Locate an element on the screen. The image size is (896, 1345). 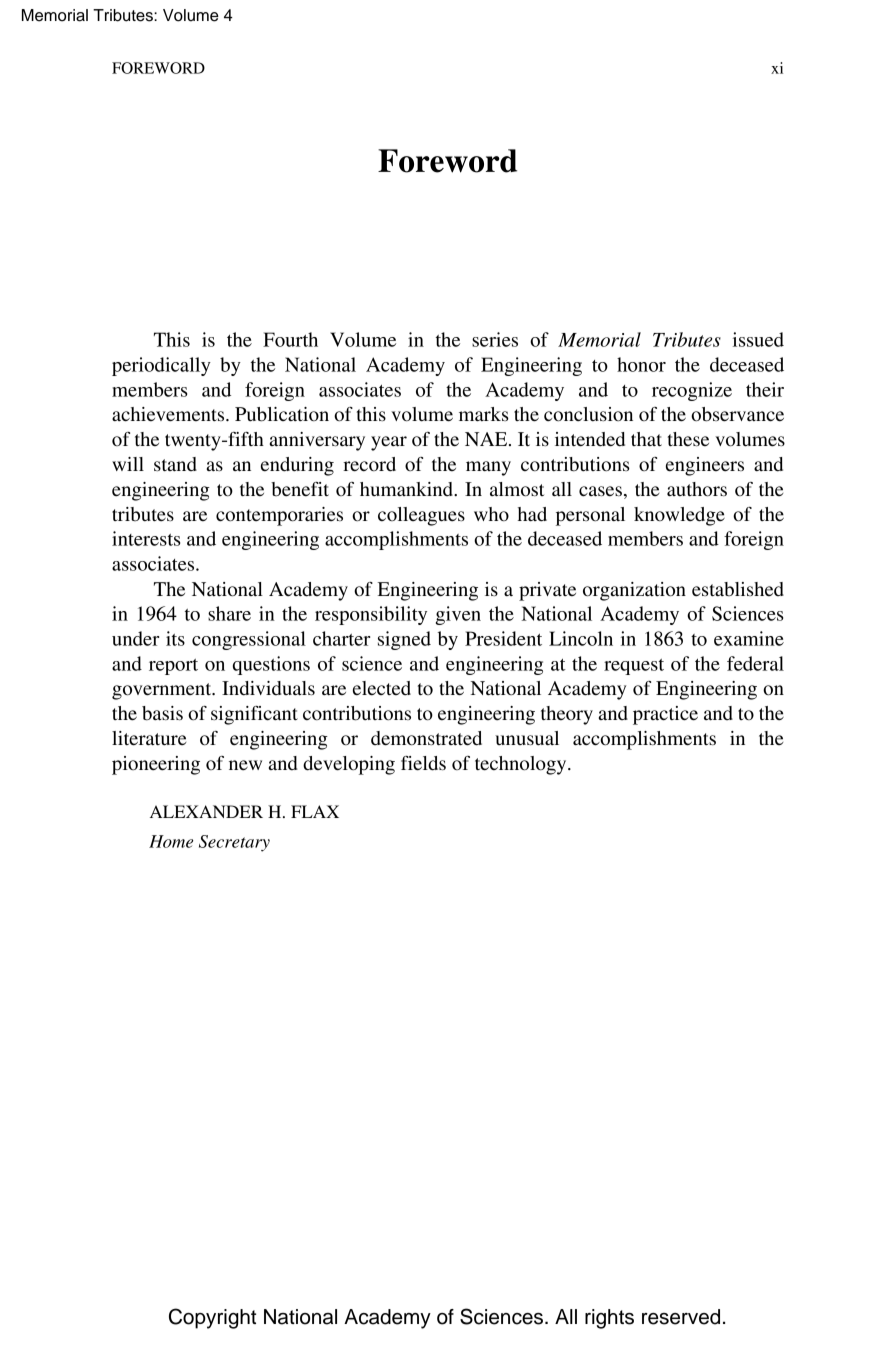
Copyright is located at coordinates (212, 1318).
